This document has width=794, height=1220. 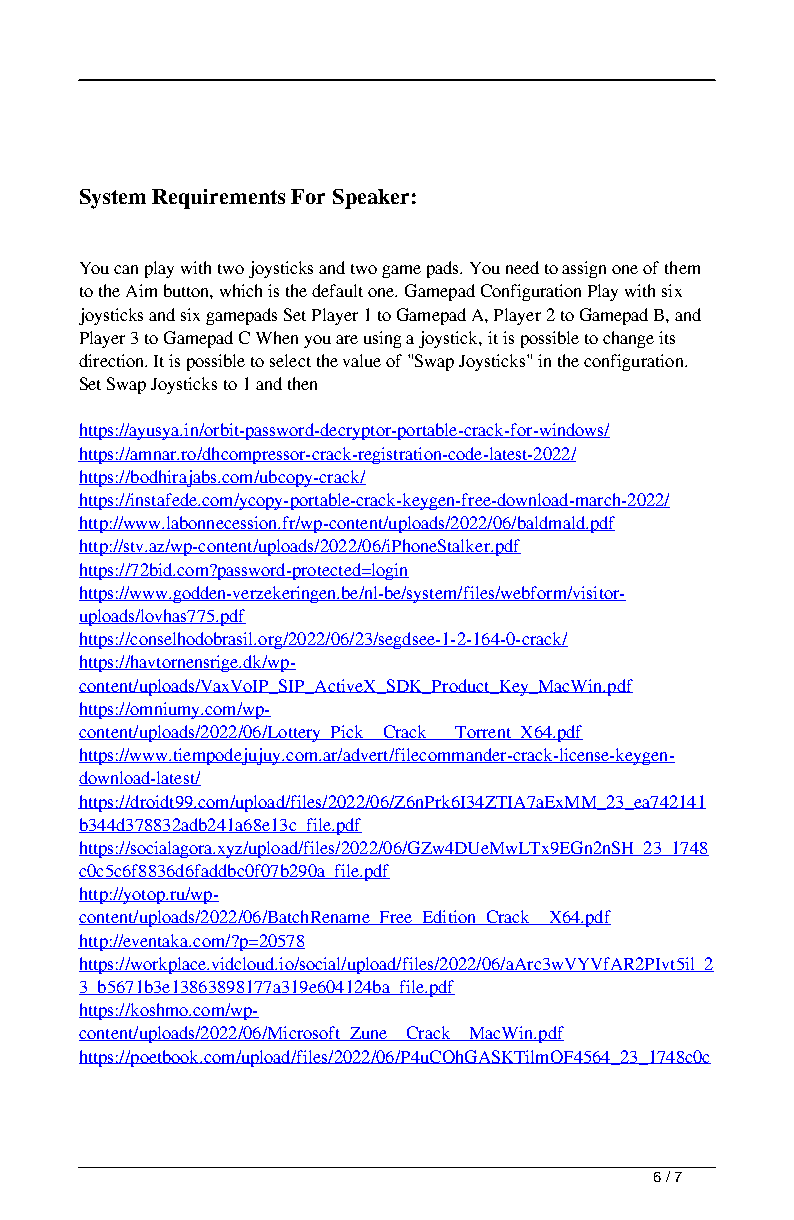 I want to click on Speaker, so click(x=371, y=199).
